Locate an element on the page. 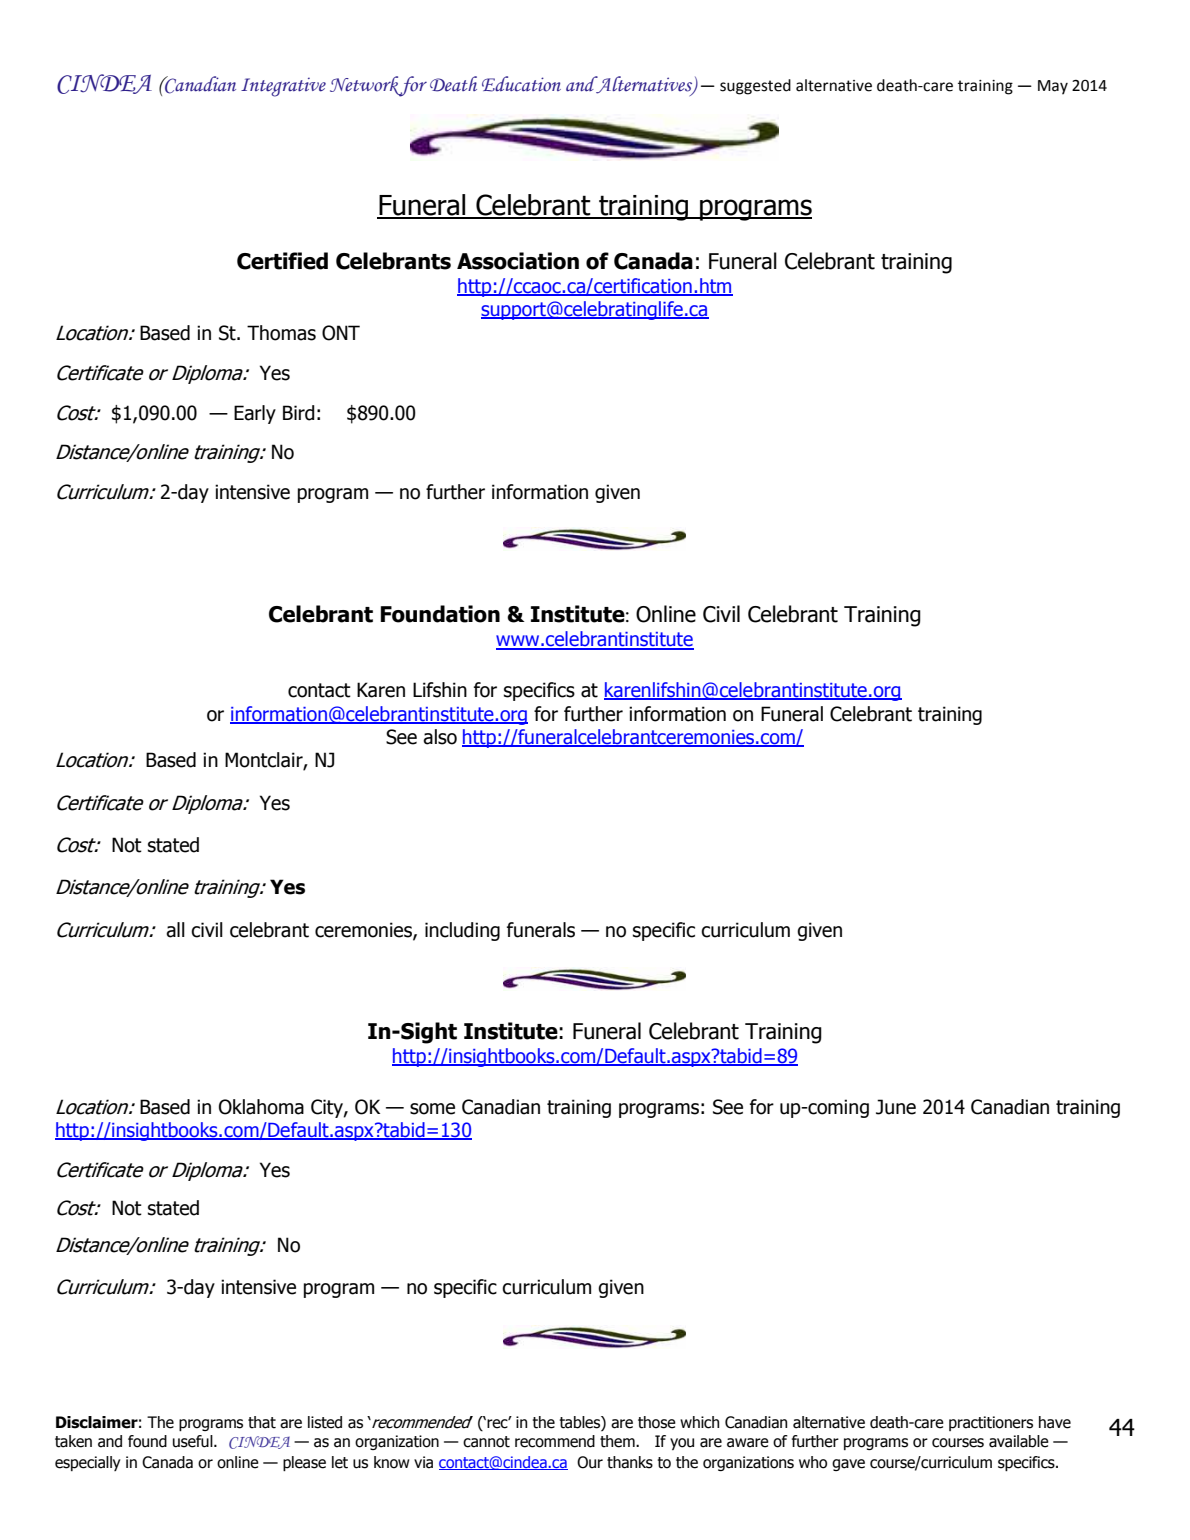  useful is located at coordinates (194, 1441).
